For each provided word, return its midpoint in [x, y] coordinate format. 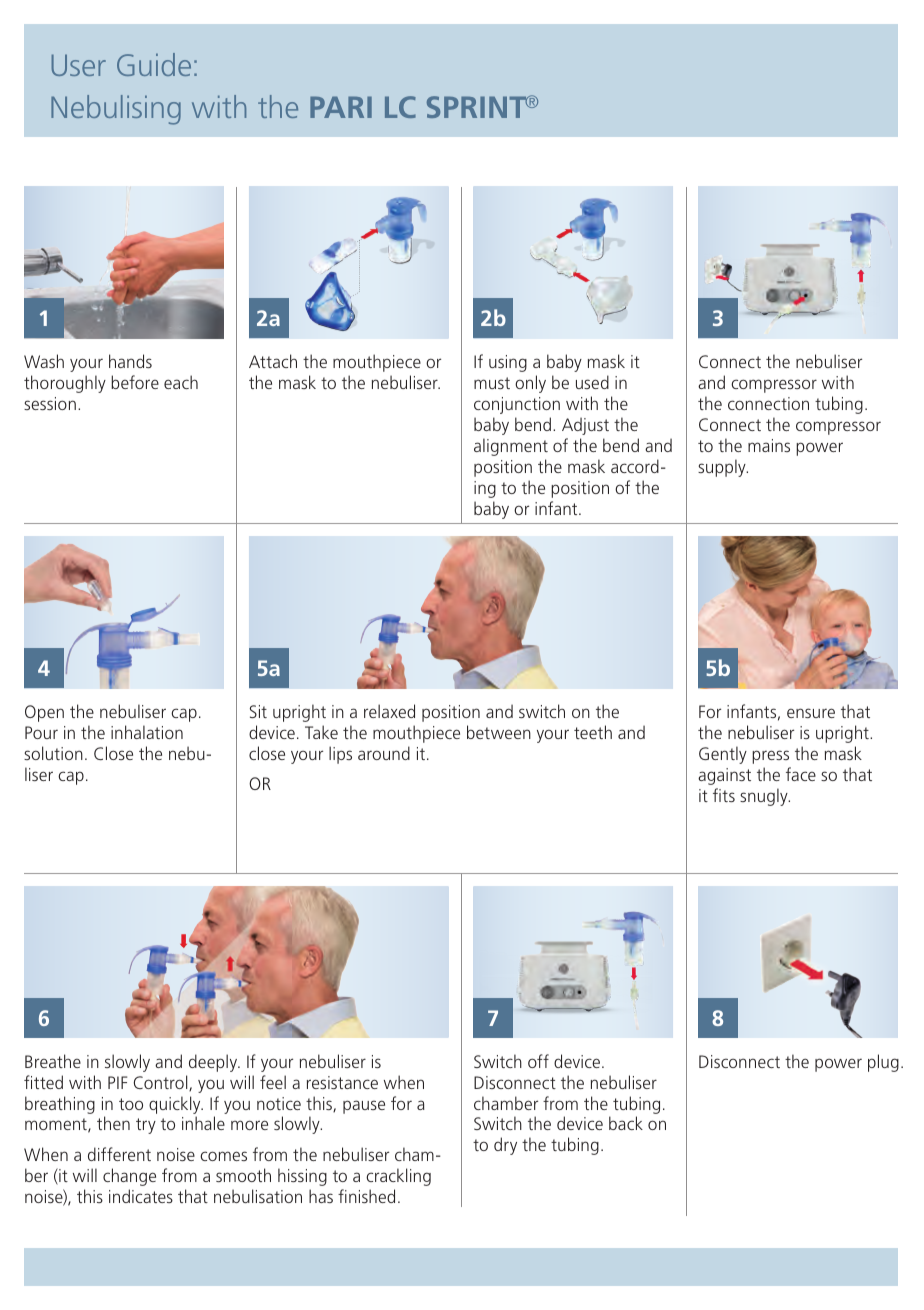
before [135, 382]
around [384, 753]
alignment [511, 447]
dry [505, 1146]
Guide [154, 64]
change [129, 1177]
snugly [765, 797]
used [592, 382]
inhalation [147, 732]
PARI [341, 107]
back [626, 1123]
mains [769, 445]
